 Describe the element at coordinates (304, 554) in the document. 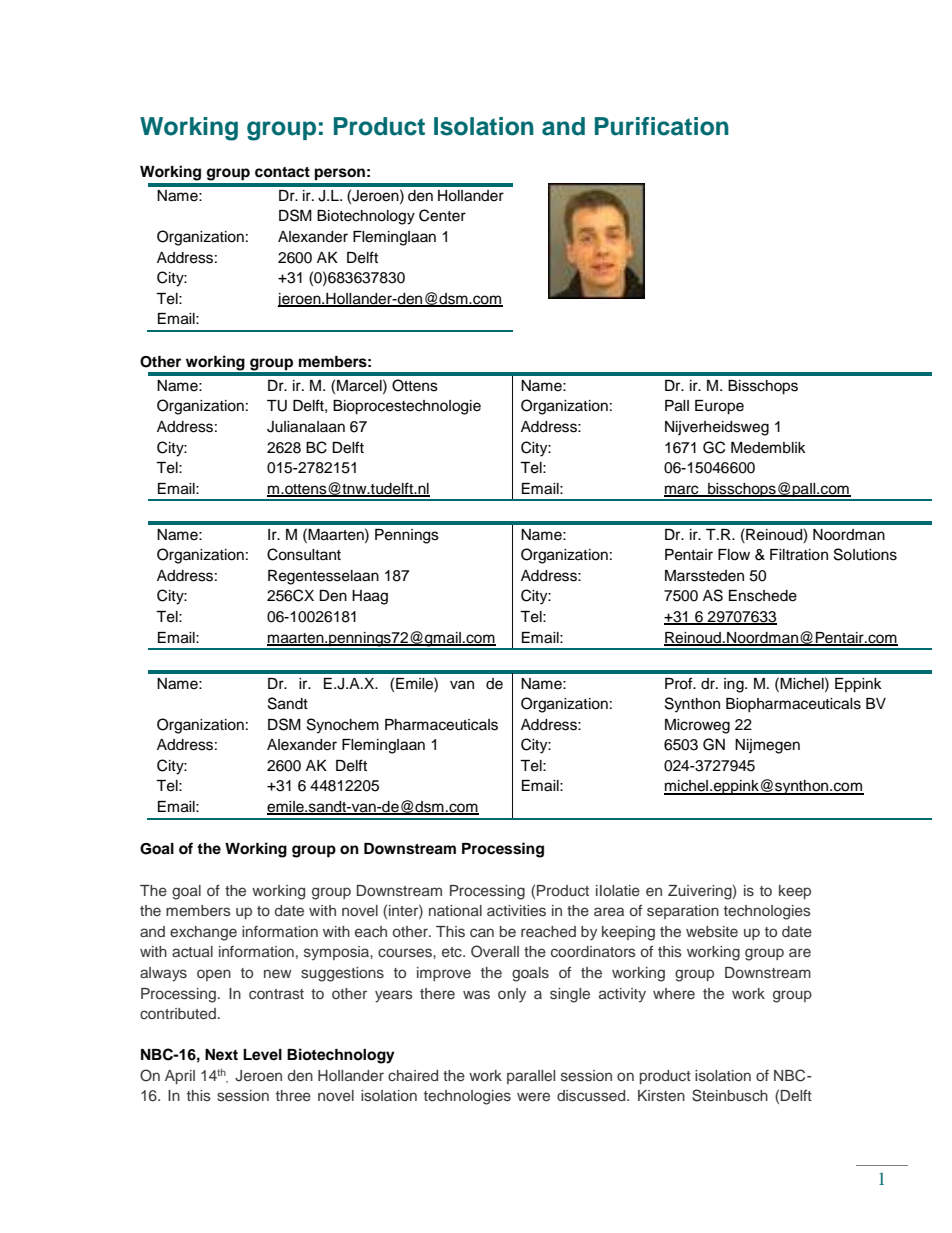

I see `Consultant` at that location.
